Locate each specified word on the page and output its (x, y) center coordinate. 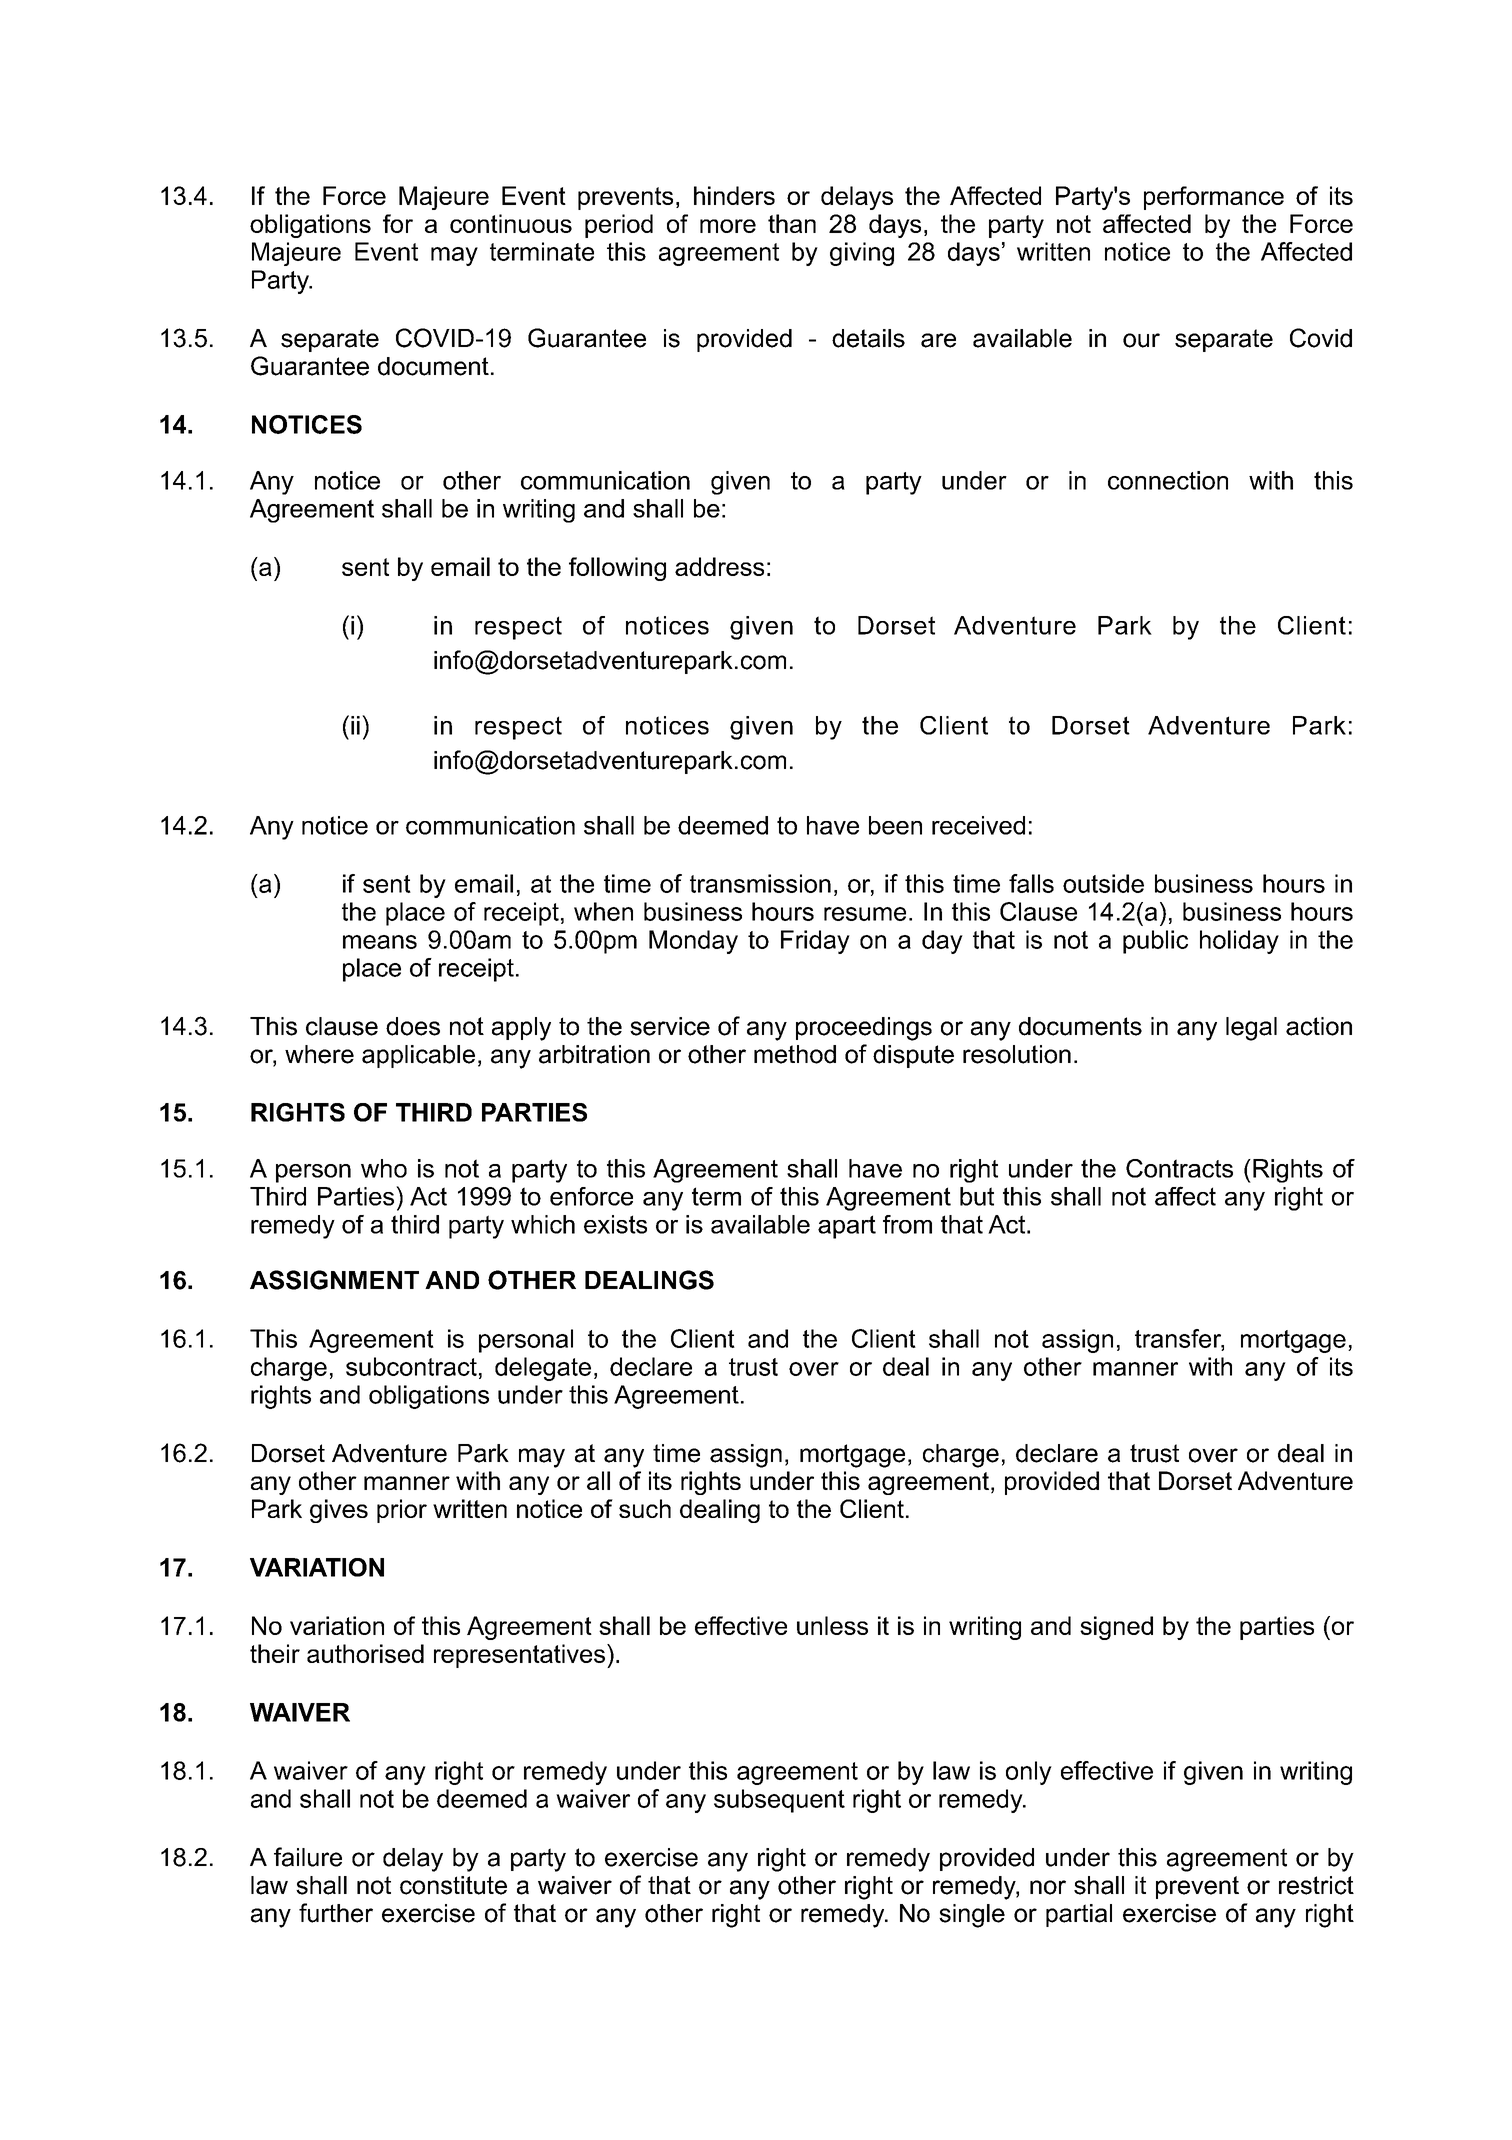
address (719, 566)
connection (1168, 480)
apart (847, 1227)
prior (402, 1511)
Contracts (1179, 1168)
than (792, 223)
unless (832, 1625)
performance (1214, 198)
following (617, 569)
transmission (760, 883)
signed (1116, 1628)
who (384, 1168)
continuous (511, 223)
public (1155, 942)
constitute (453, 1885)
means (380, 942)
